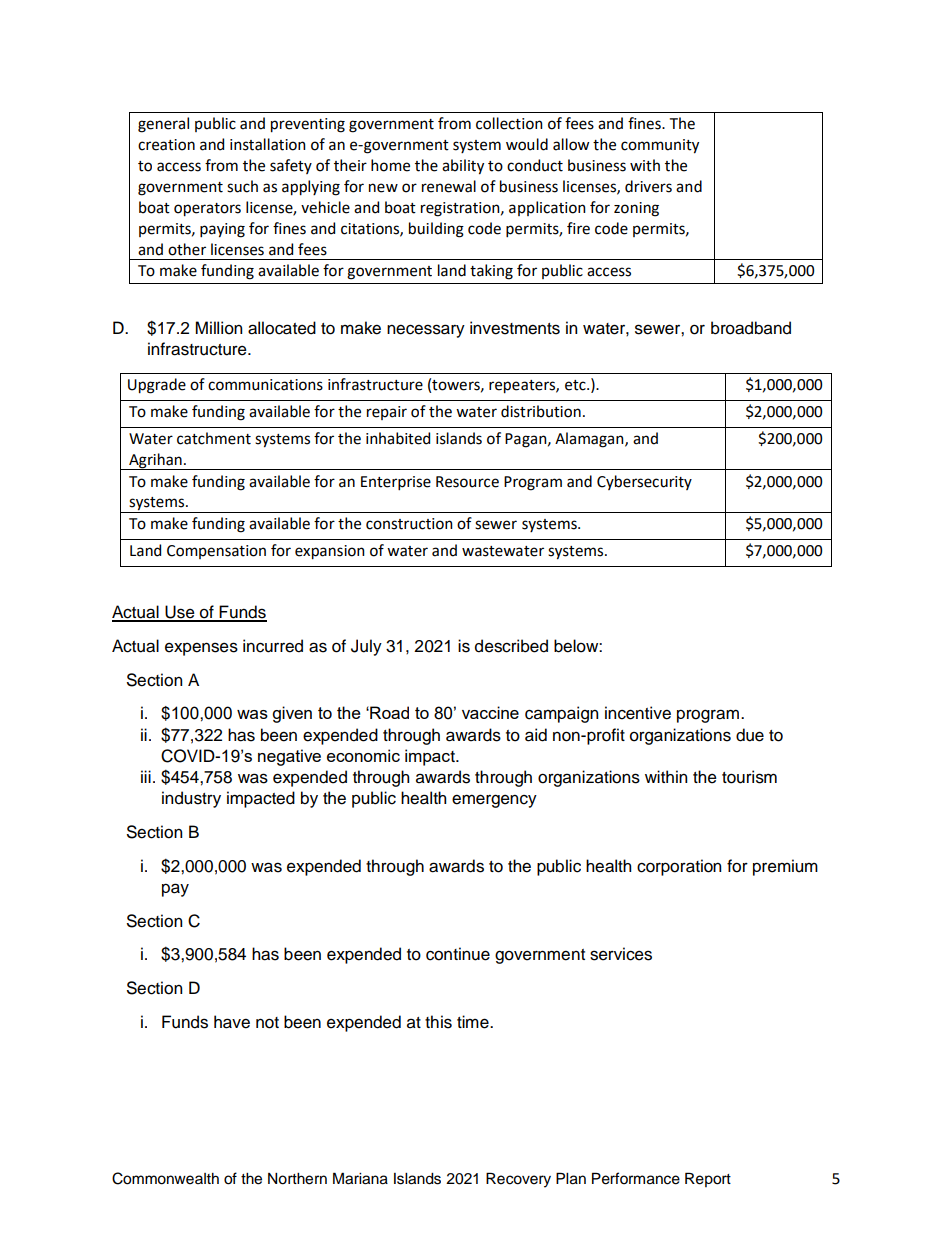 This document has width=952, height=1233. I want to click on such, so click(242, 186).
